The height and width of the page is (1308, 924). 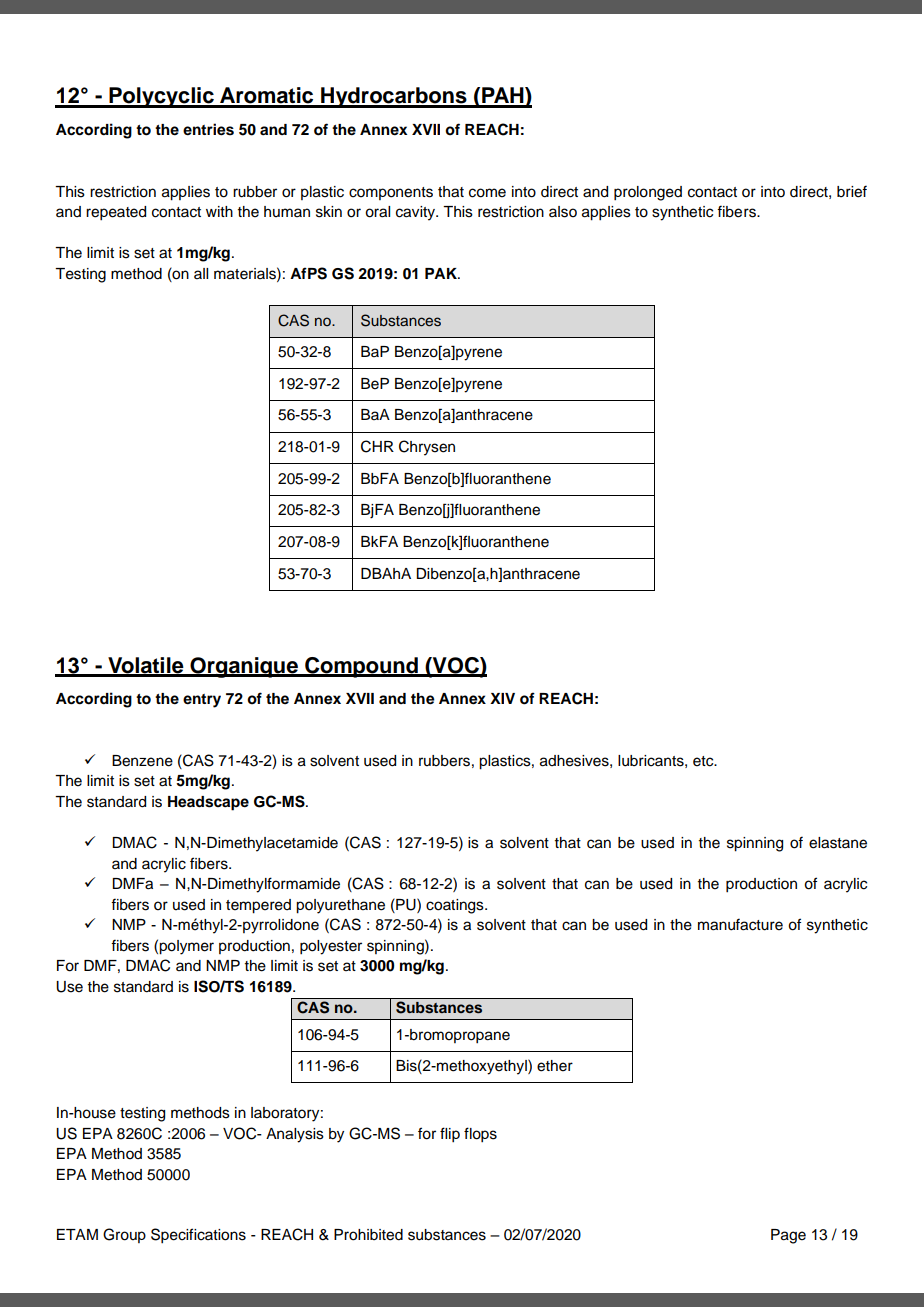 I want to click on coatings, so click(x=456, y=906).
